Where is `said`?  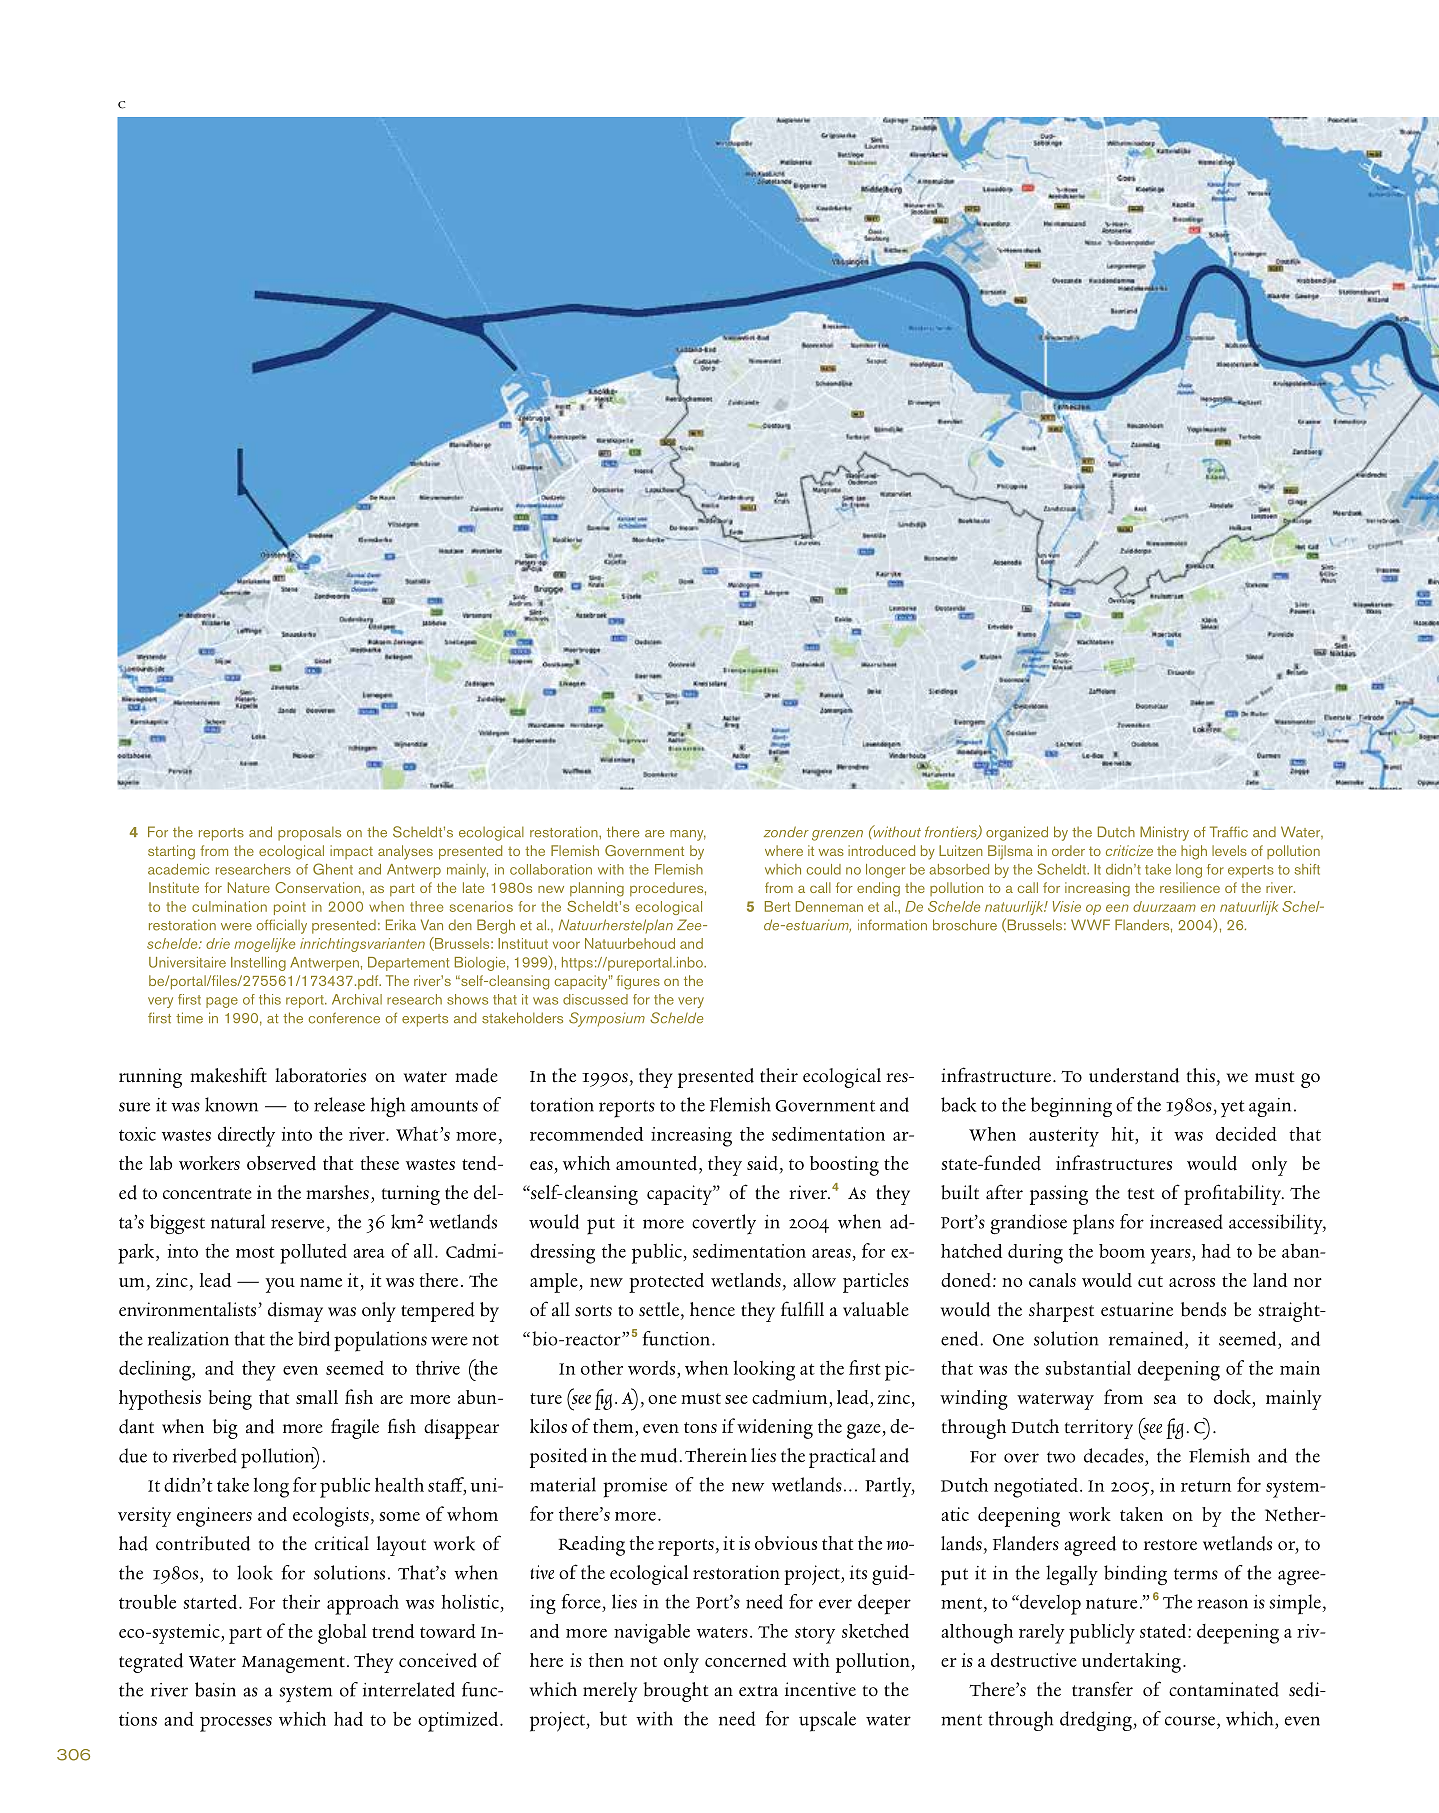
said is located at coordinates (762, 1163).
